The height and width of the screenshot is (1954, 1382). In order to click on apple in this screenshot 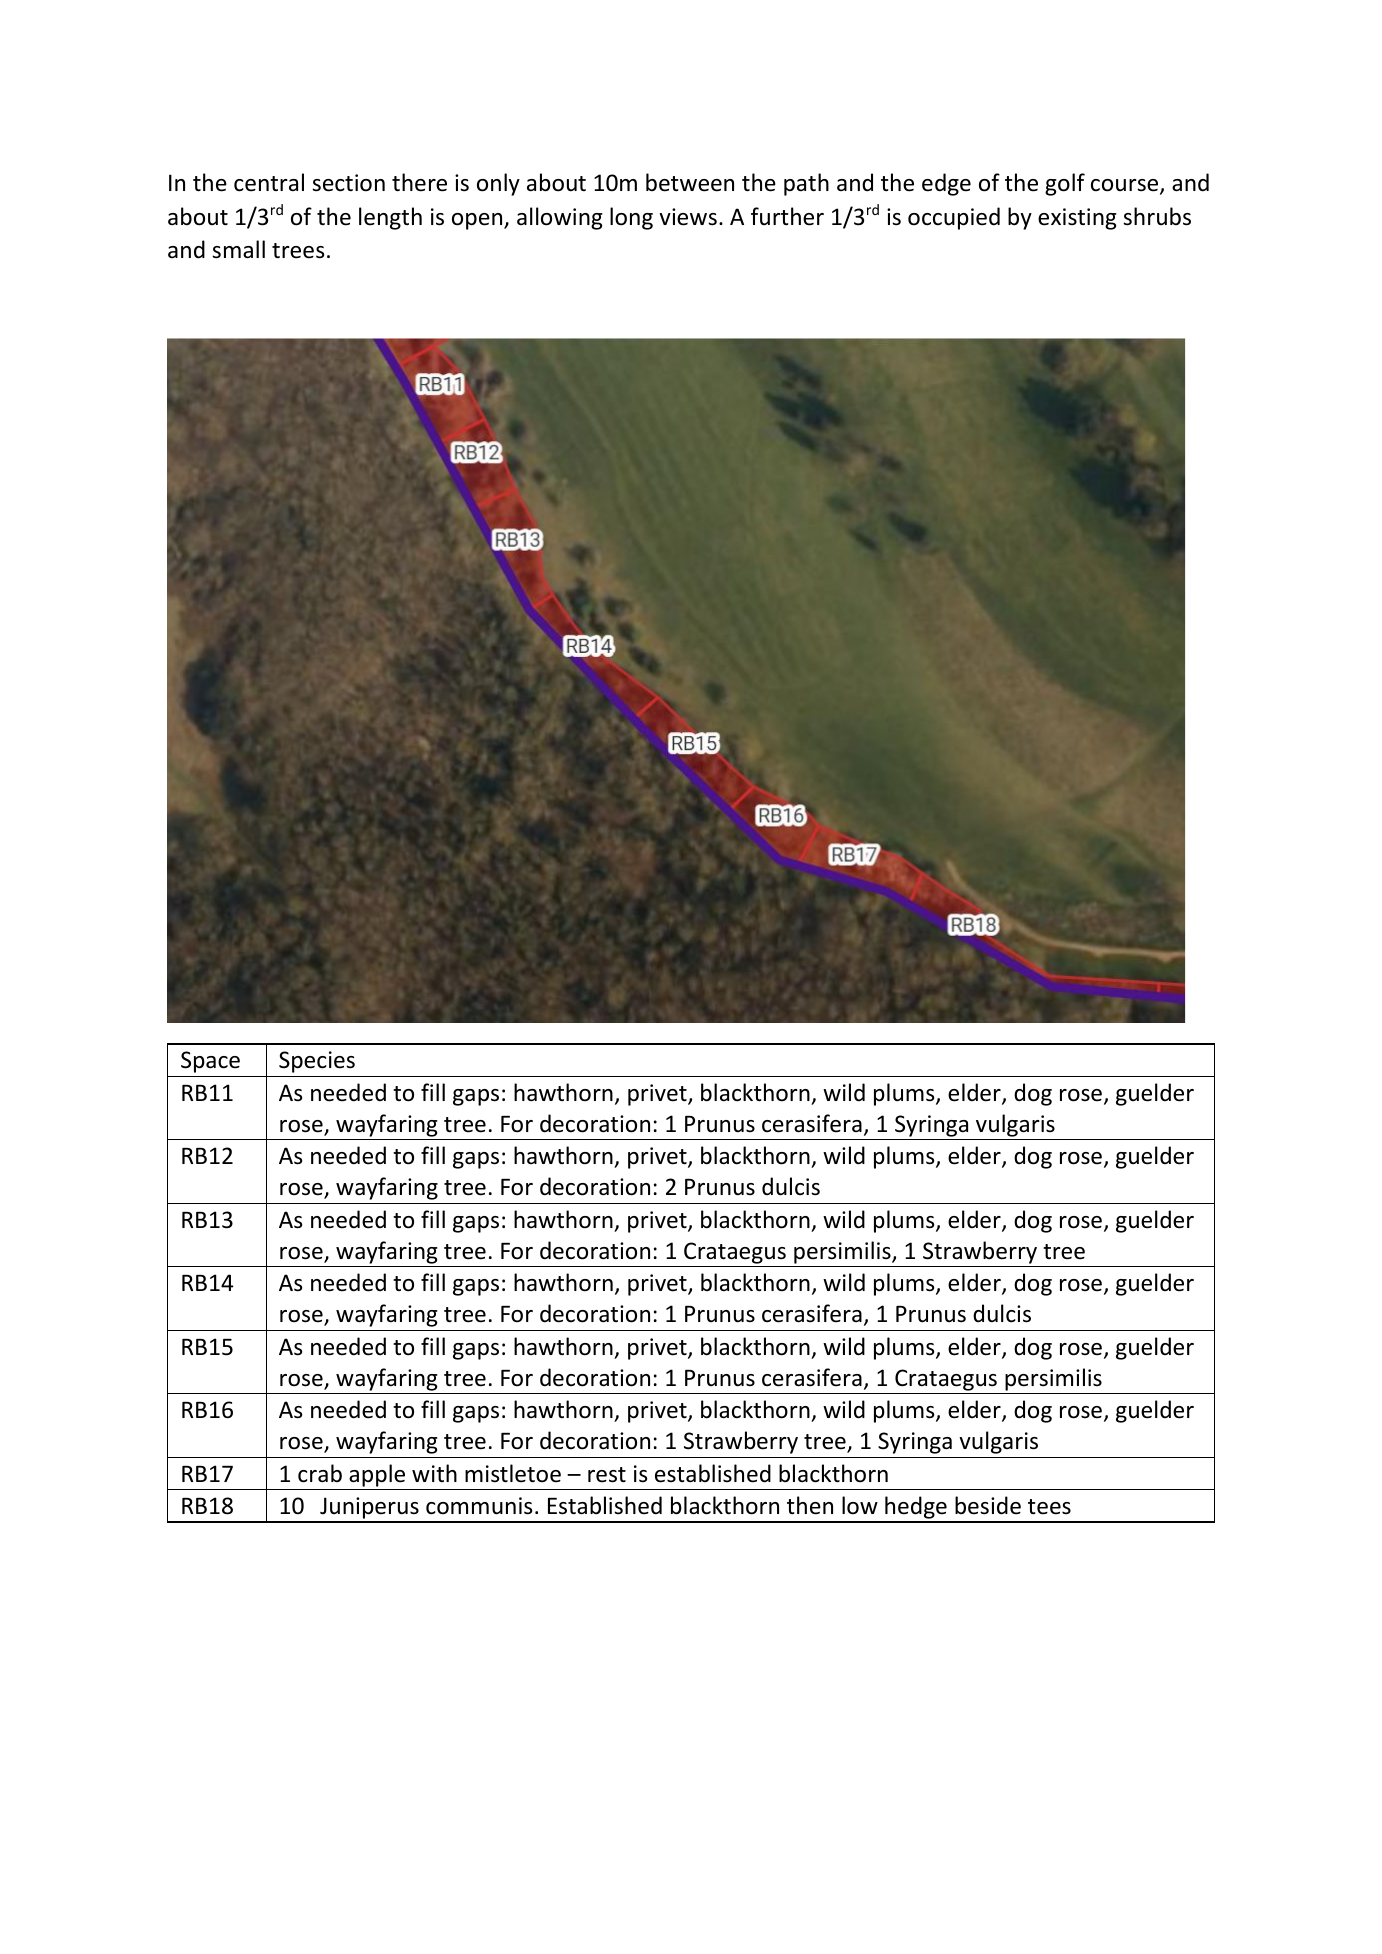, I will do `click(377, 1475)`.
